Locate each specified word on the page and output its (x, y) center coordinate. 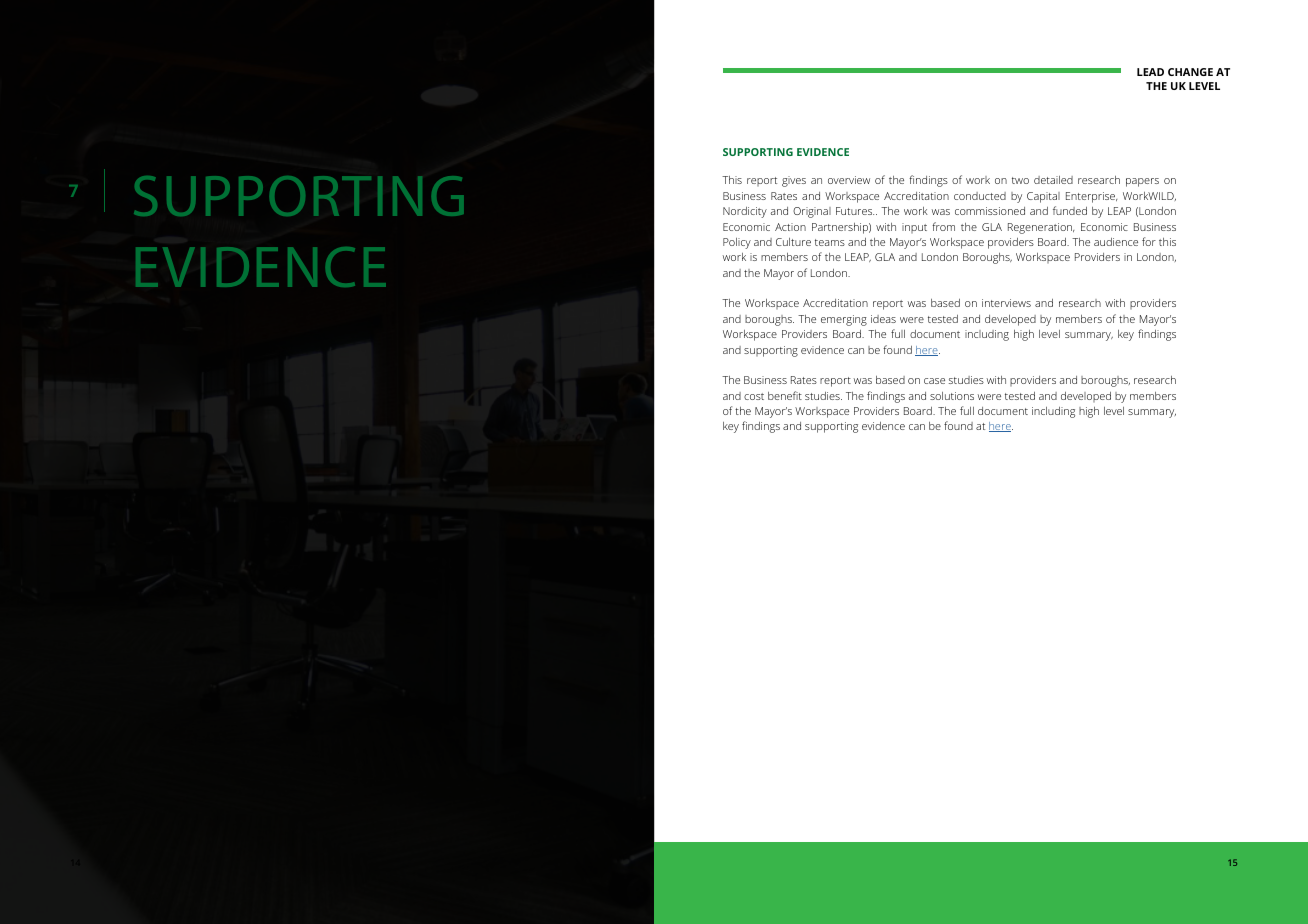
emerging (844, 320)
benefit (785, 395)
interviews (1006, 303)
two (1020, 180)
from (943, 226)
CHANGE (1190, 72)
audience (1116, 242)
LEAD (1150, 72)
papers (1142, 182)
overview (849, 180)
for (1149, 241)
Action (790, 227)
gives (794, 181)
